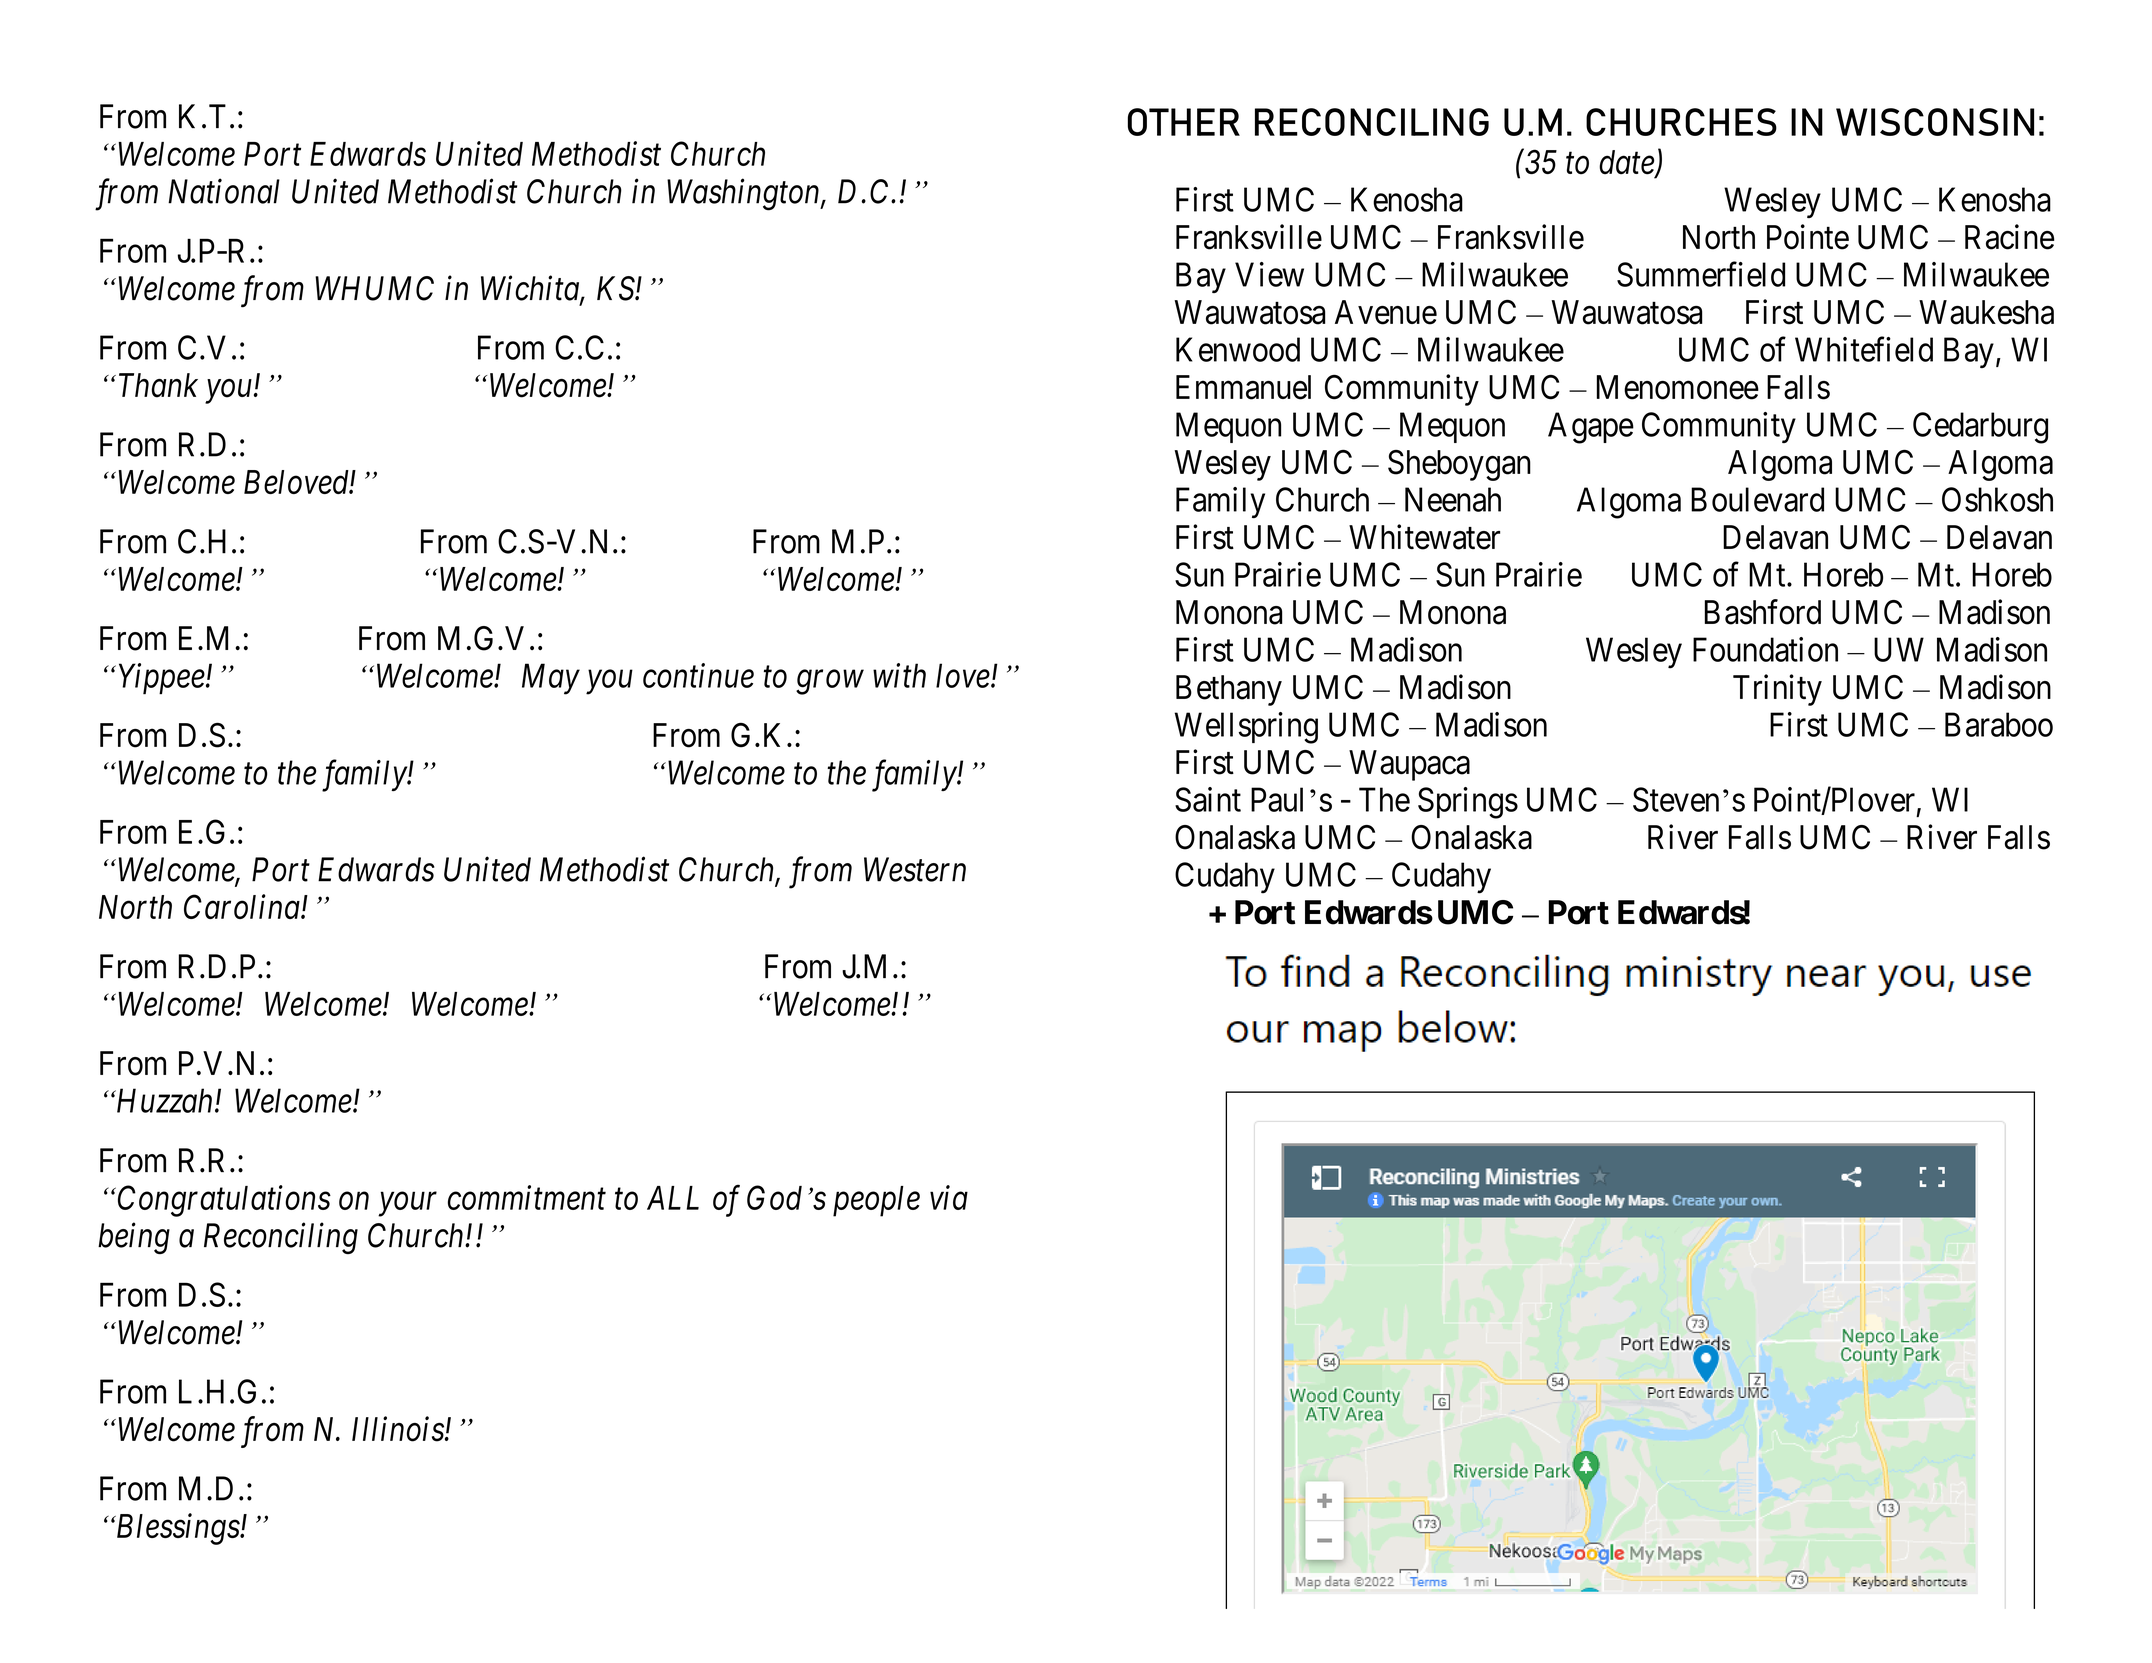 This screenshot has width=2152, height=1663. I want to click on Illinois, so click(398, 1429).
